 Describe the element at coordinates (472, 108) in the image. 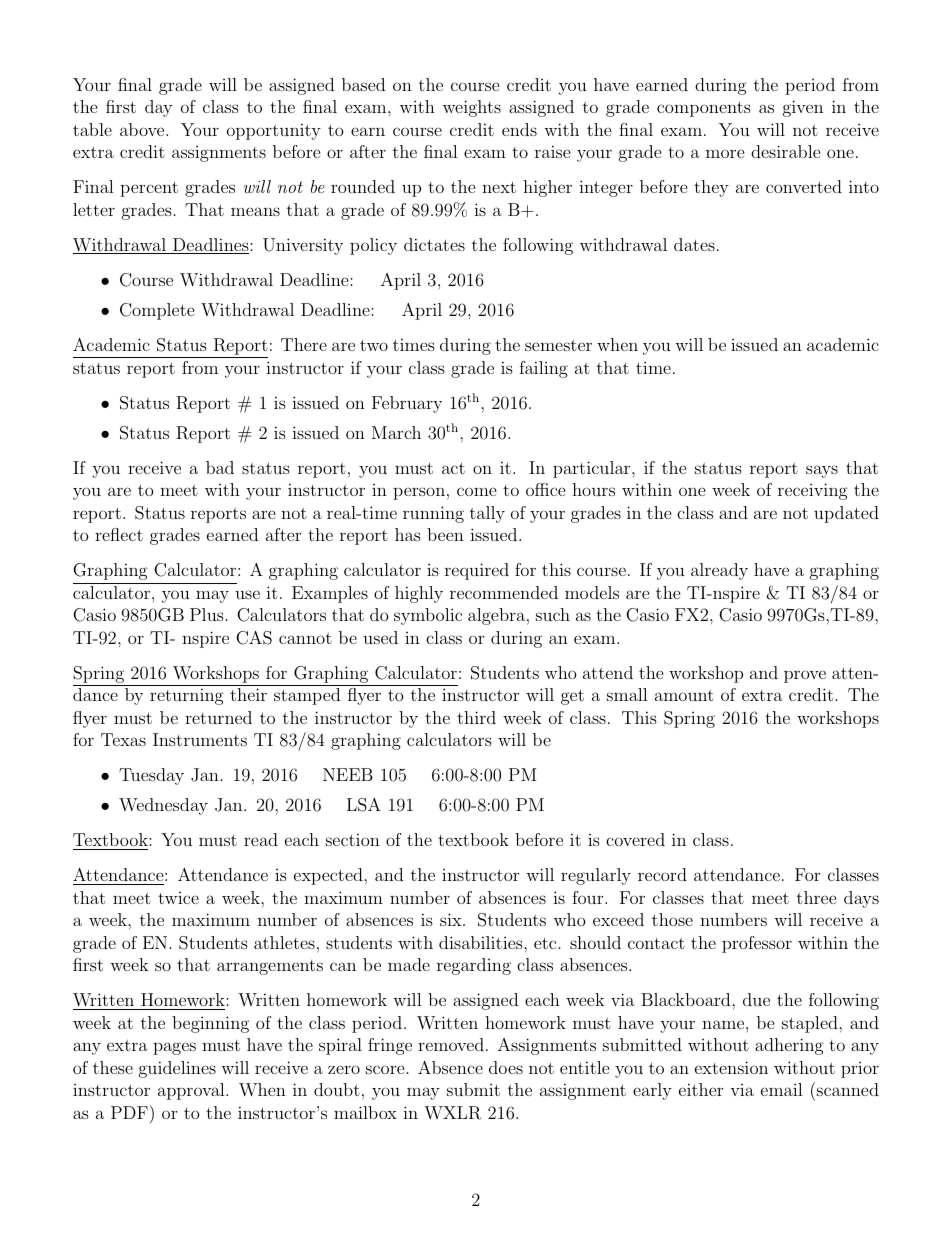

I see `weights` at that location.
